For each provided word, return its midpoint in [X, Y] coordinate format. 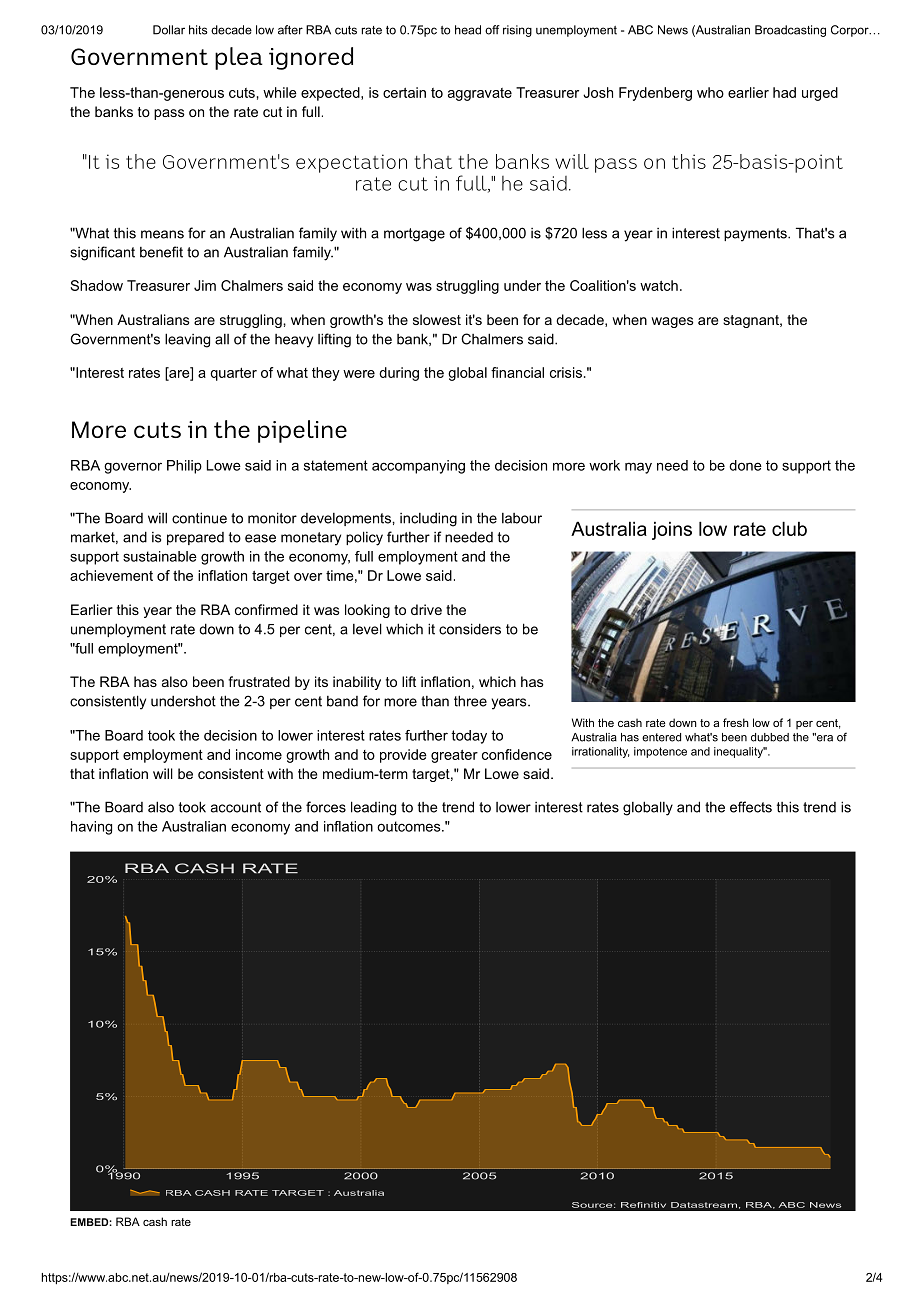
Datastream [704, 1205]
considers [470, 629]
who [710, 92]
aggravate [480, 94]
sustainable [160, 556]
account [236, 807]
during [399, 374]
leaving [187, 340]
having [91, 828]
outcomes [409, 826]
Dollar [169, 30]
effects [751, 807]
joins [672, 530]
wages [672, 322]
